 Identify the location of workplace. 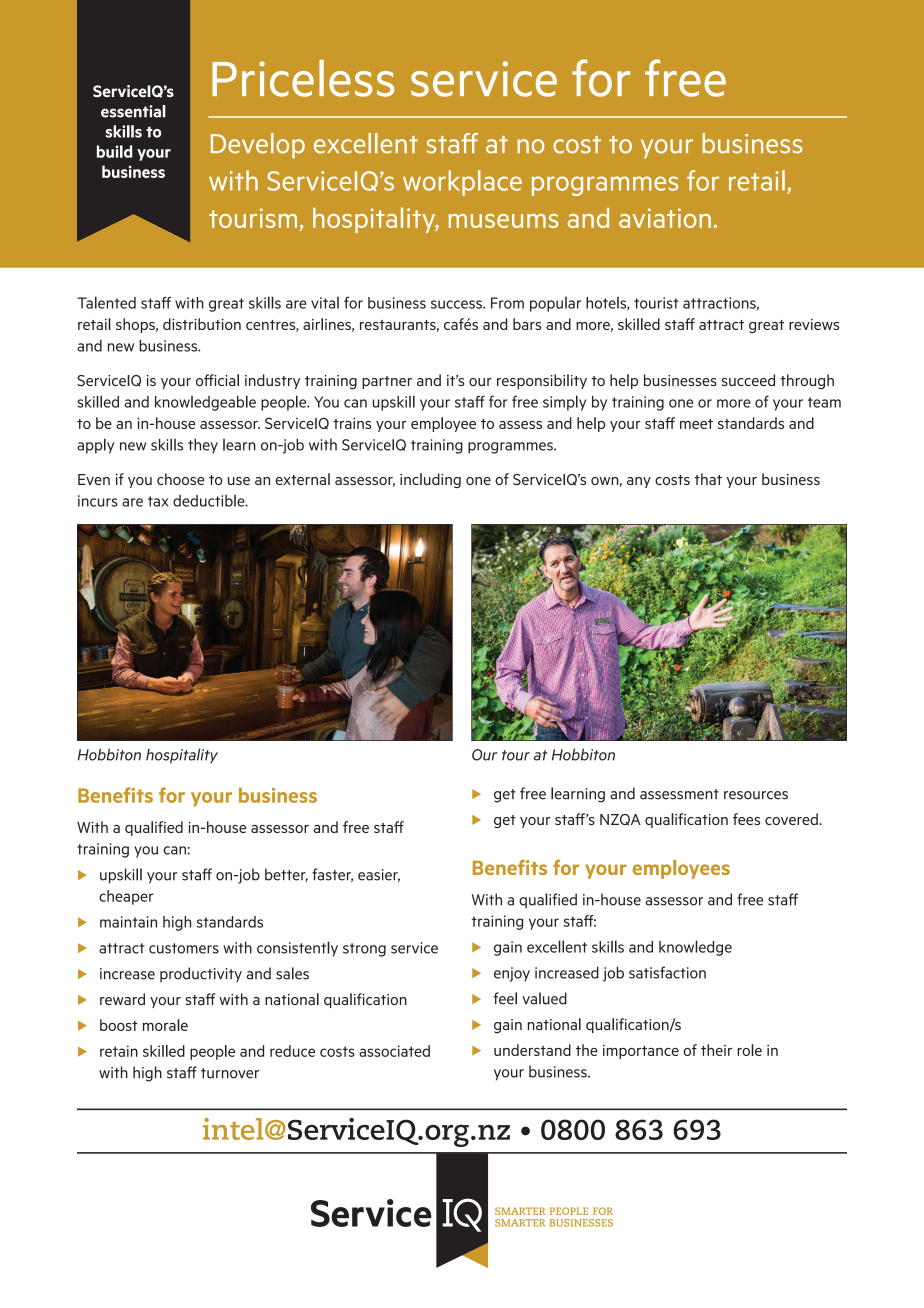
(462, 183).
